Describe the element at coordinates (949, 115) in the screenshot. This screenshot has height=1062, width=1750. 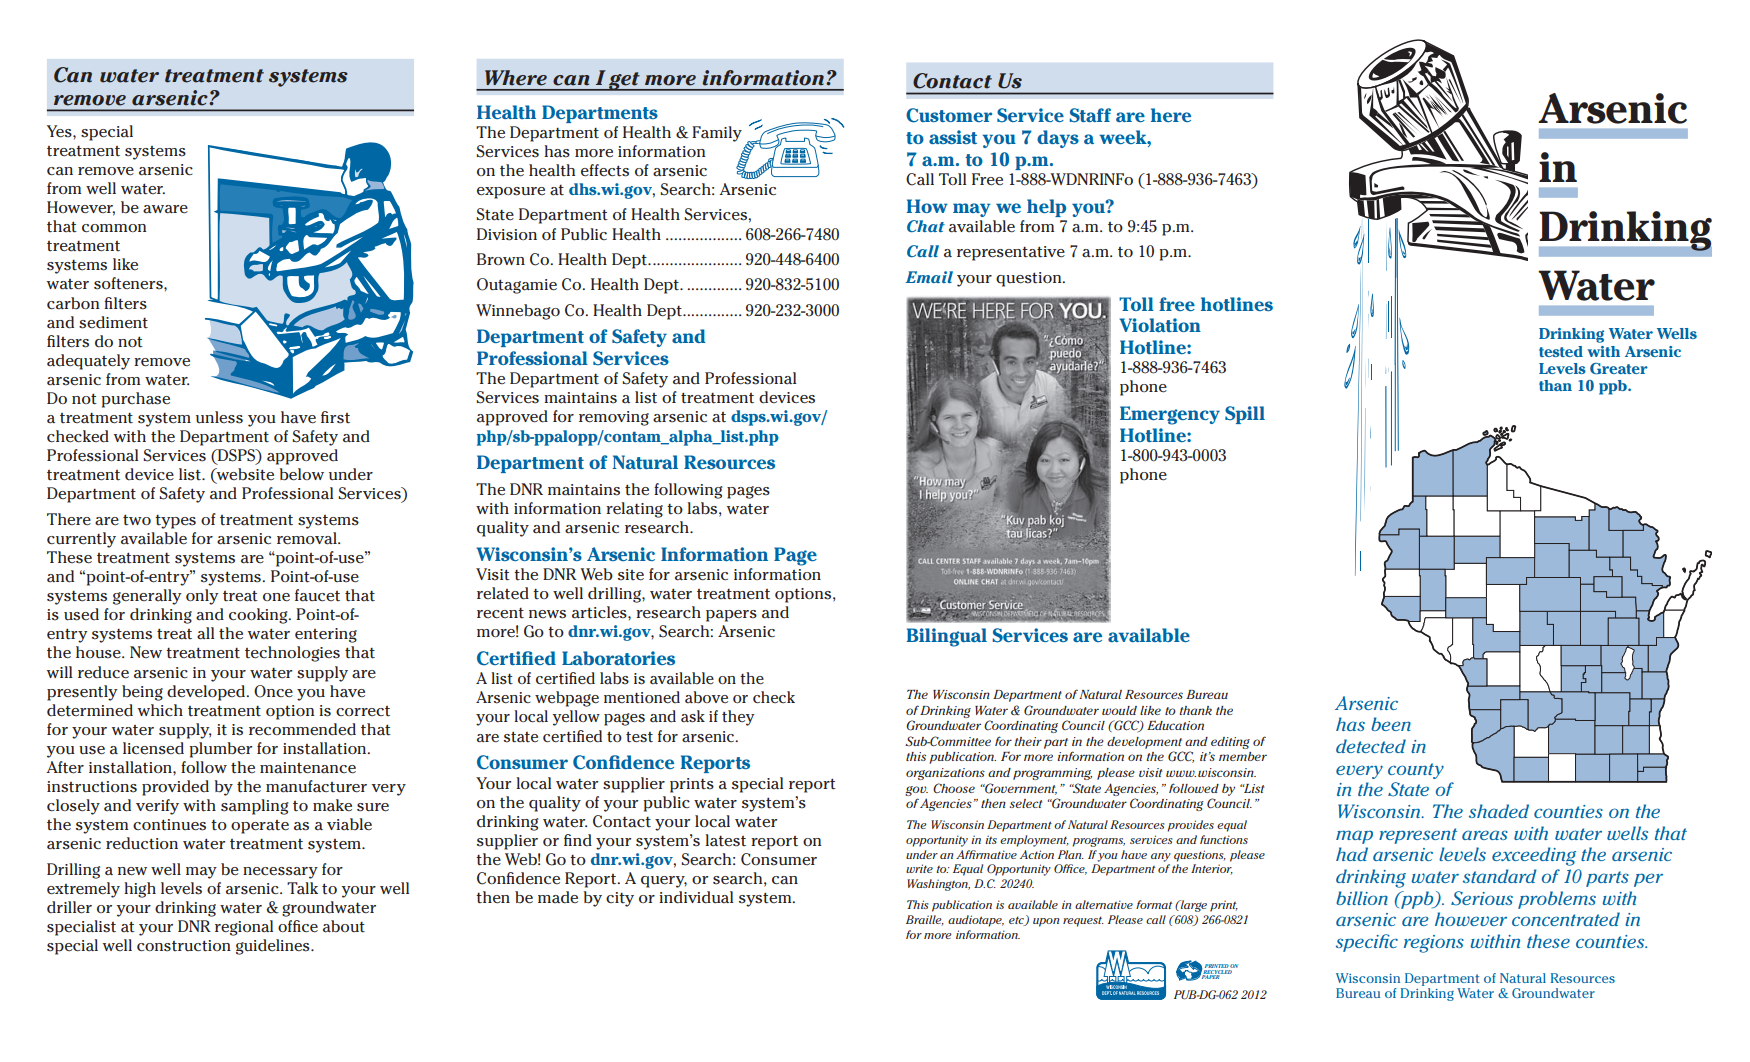
I see `Customer` at that location.
